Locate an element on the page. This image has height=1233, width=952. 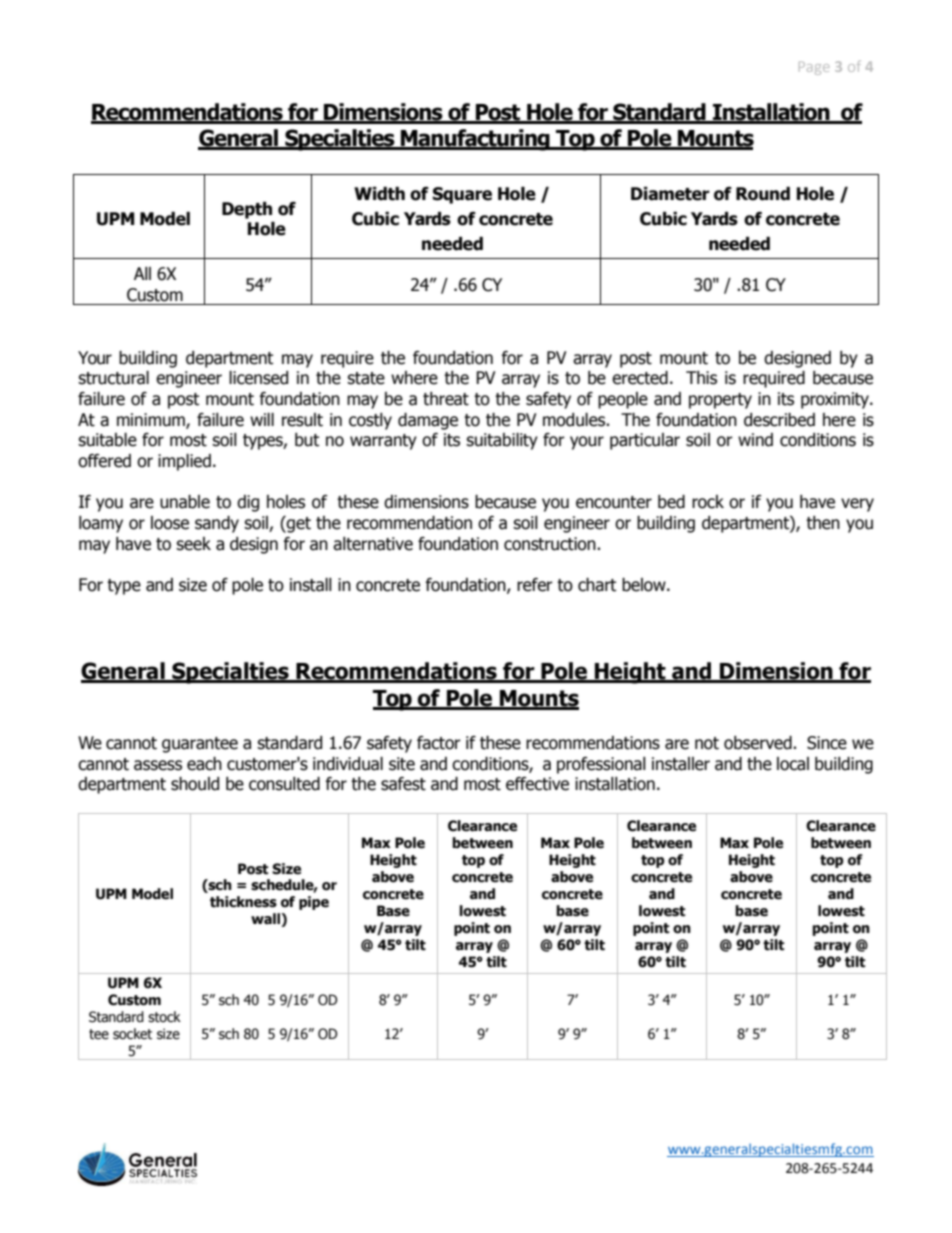
guarantee is located at coordinates (200, 745).
